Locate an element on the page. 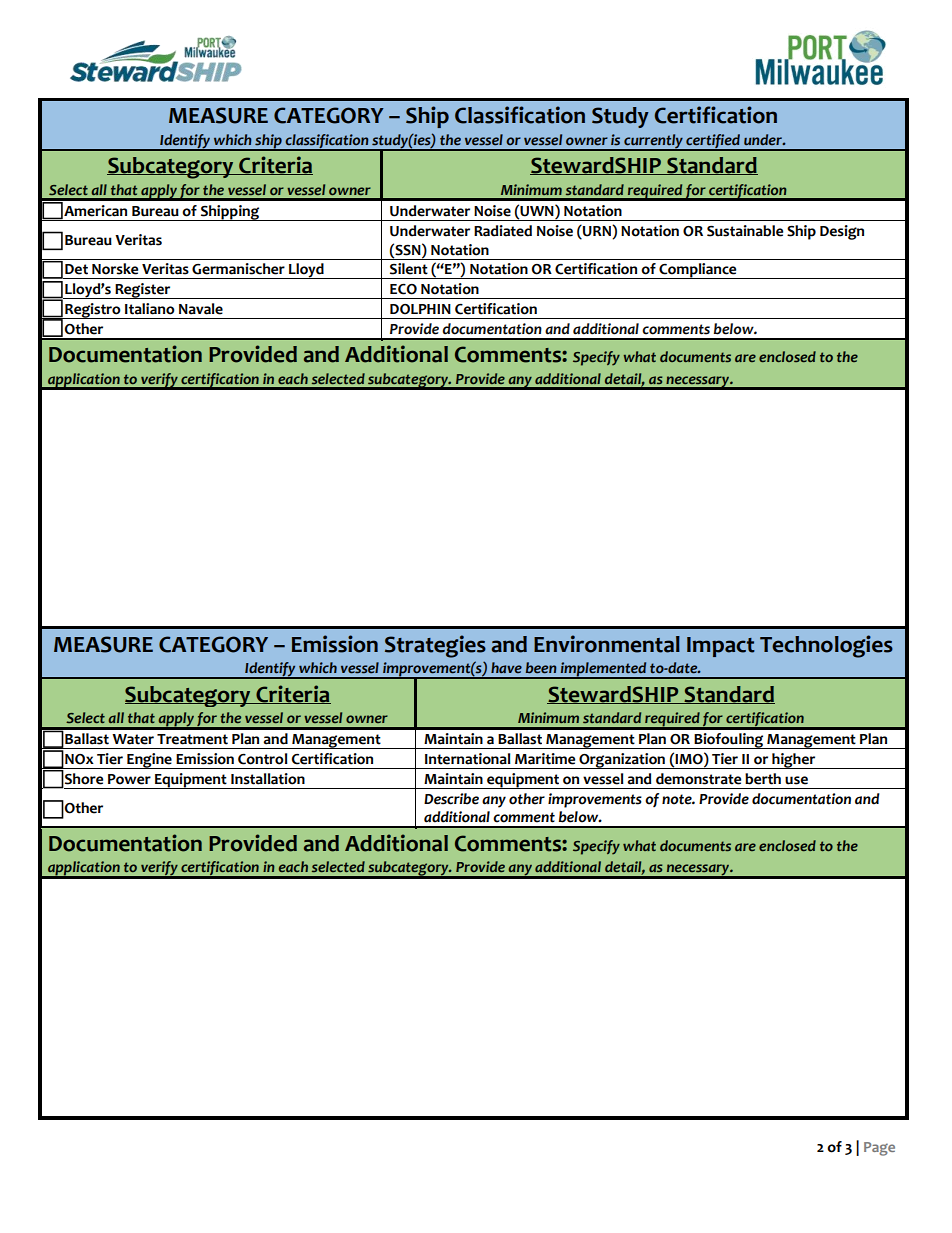 This page has height=1233, width=952. Radiated is located at coordinates (503, 231).
